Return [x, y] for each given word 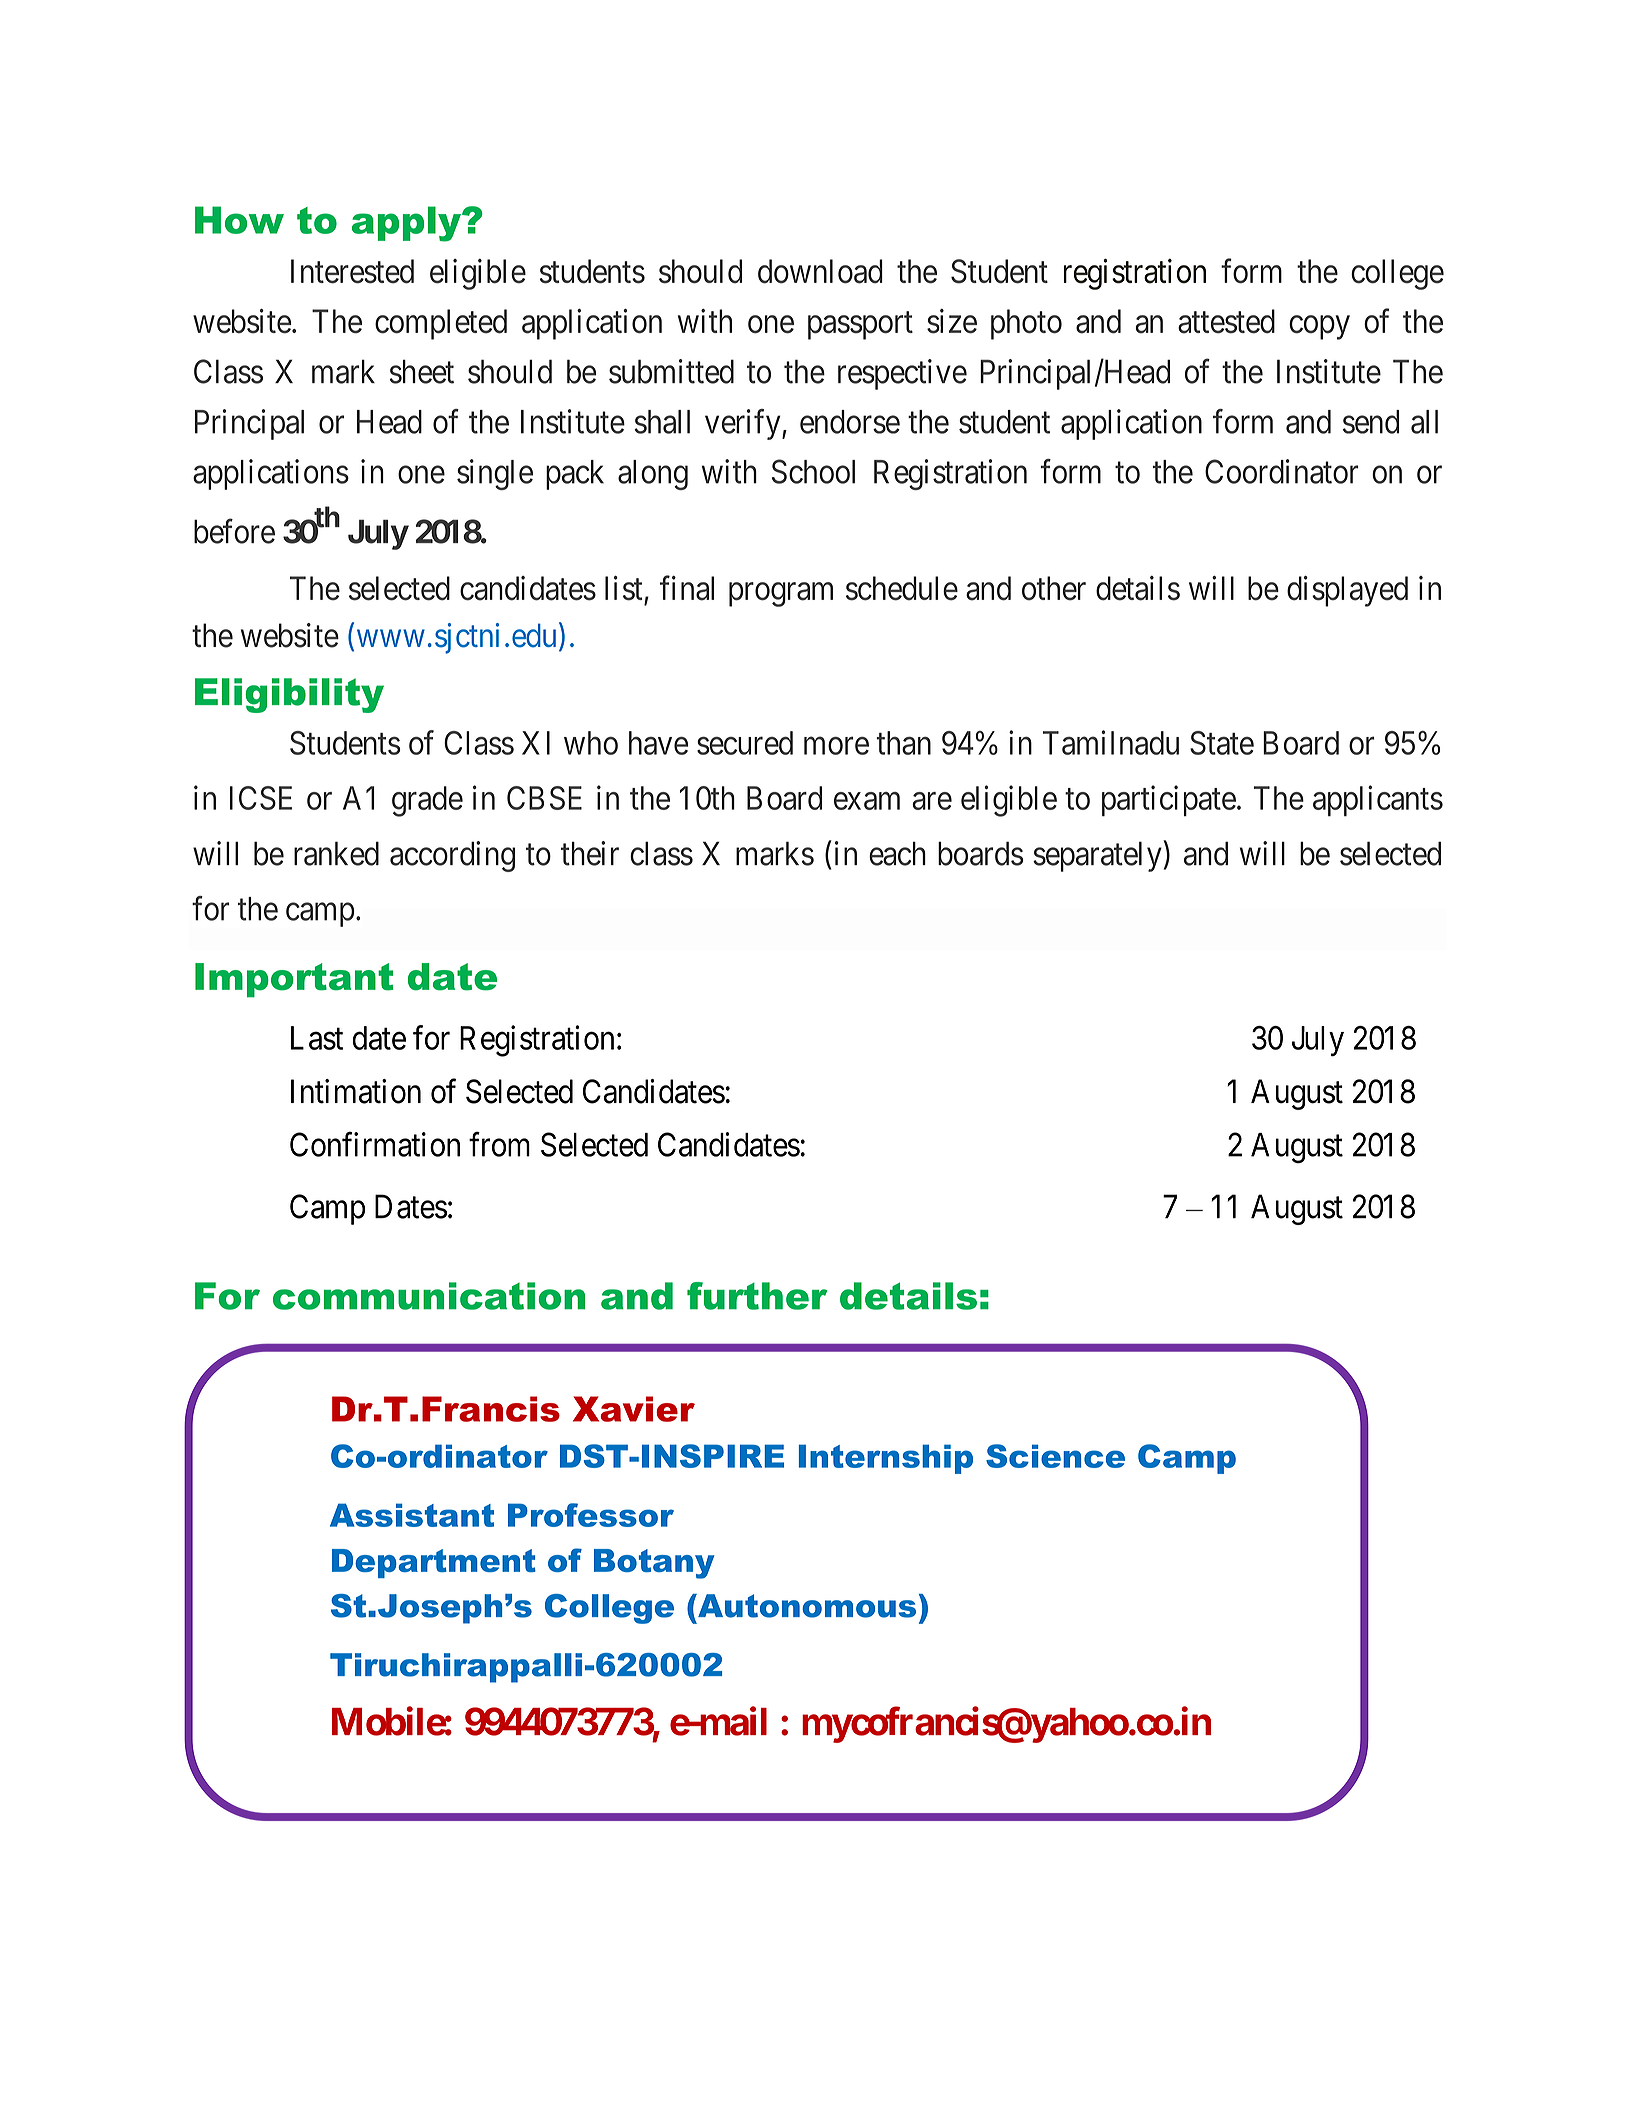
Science [1055, 1456]
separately [1097, 856]
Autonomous [806, 1606]
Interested [352, 271]
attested [1226, 321]
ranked [336, 853]
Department [434, 1563]
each [897, 853]
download [820, 271]
